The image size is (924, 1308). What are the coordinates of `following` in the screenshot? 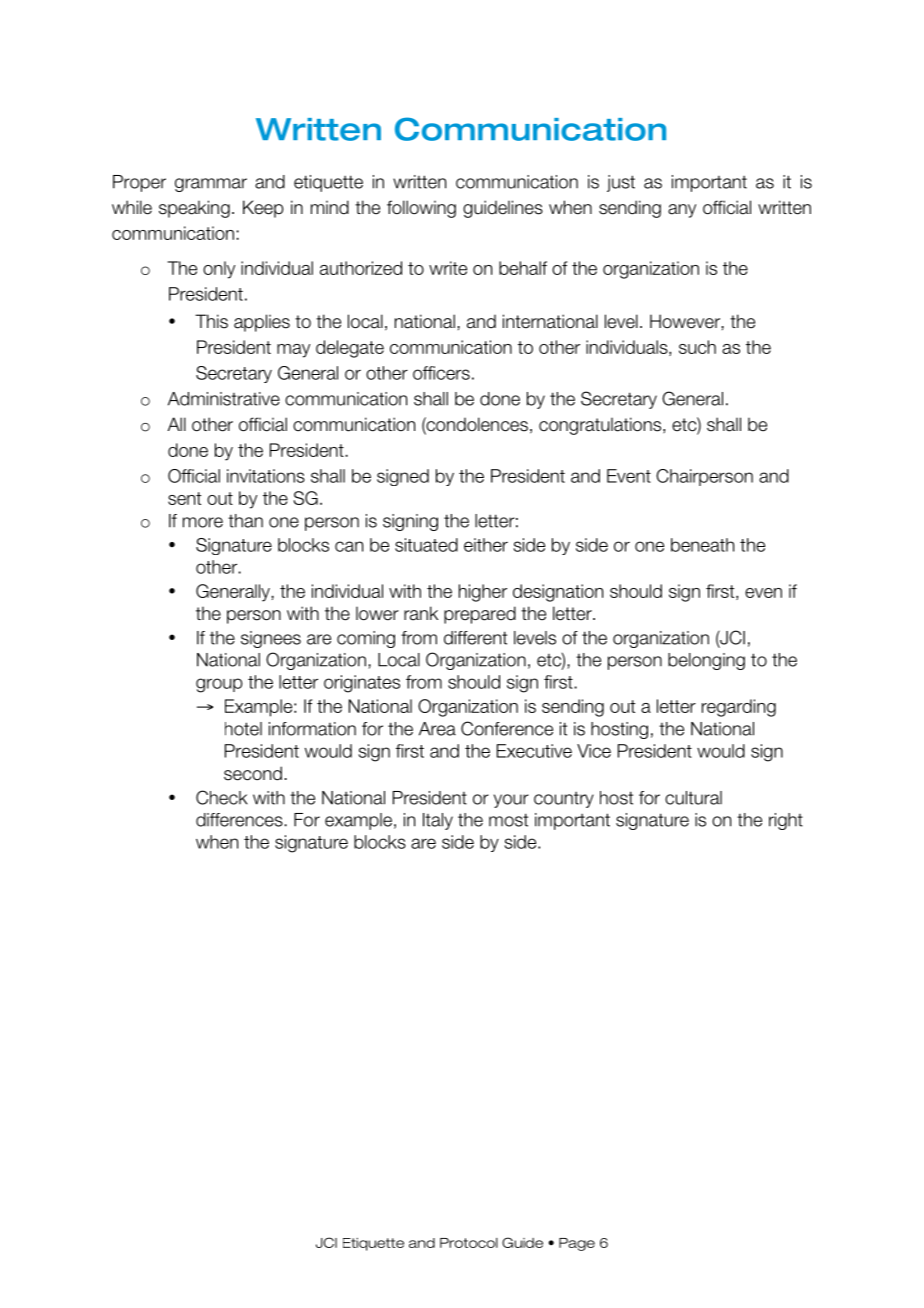 It's located at (421, 209).
